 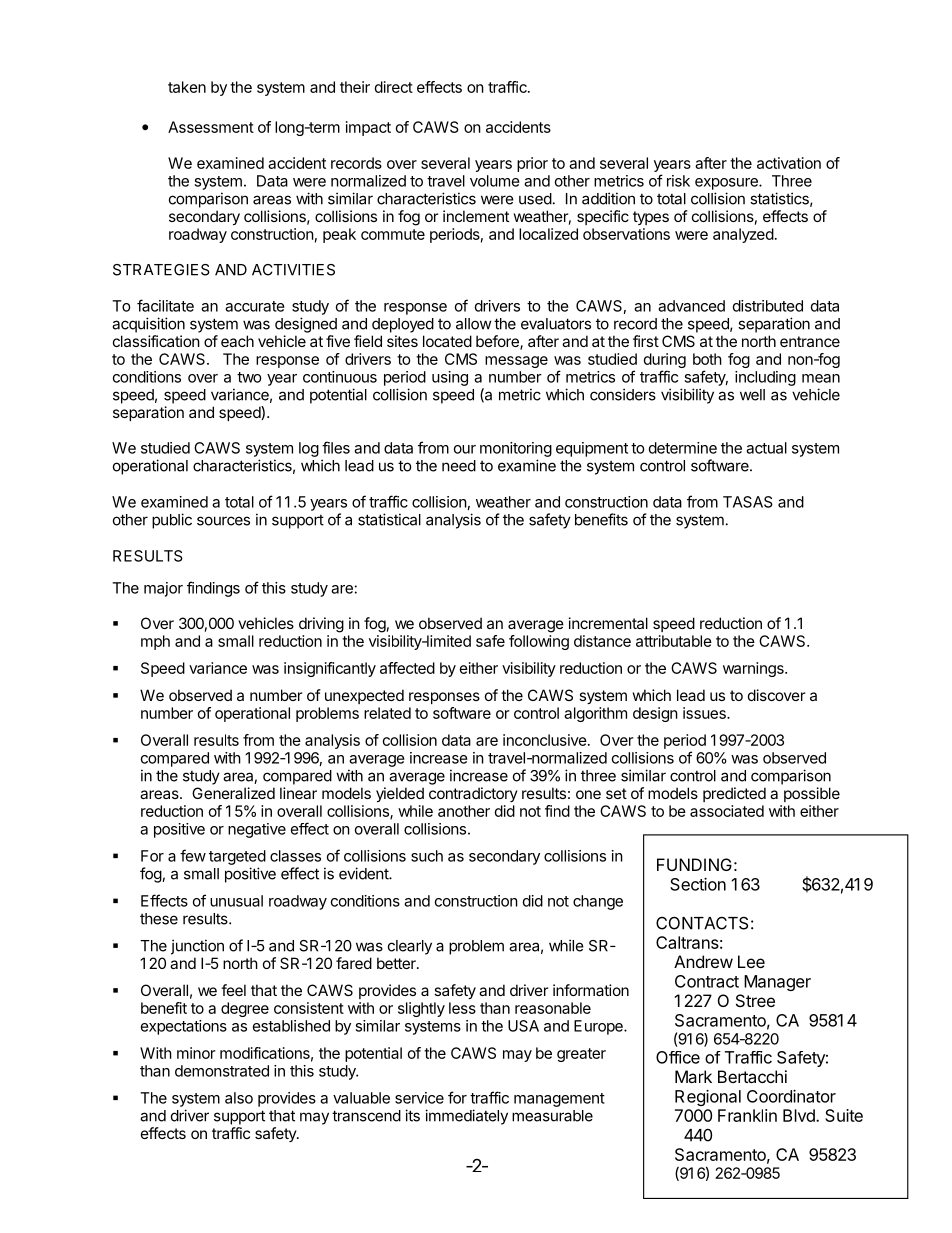 I want to click on also, so click(x=239, y=1098).
